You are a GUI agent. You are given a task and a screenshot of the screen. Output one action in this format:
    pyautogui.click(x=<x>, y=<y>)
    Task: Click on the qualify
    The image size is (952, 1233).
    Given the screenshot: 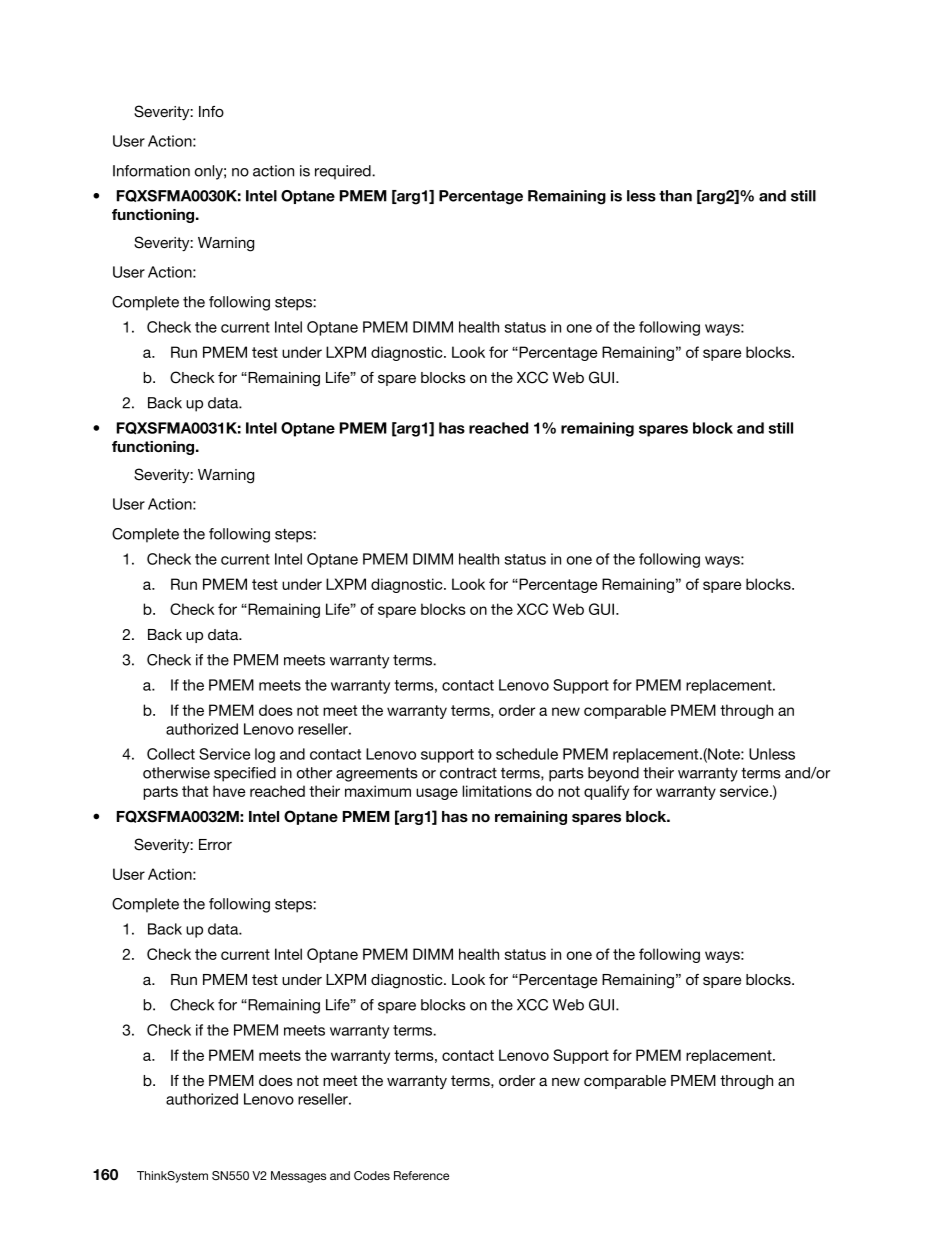 What is the action you would take?
    pyautogui.click(x=606, y=792)
